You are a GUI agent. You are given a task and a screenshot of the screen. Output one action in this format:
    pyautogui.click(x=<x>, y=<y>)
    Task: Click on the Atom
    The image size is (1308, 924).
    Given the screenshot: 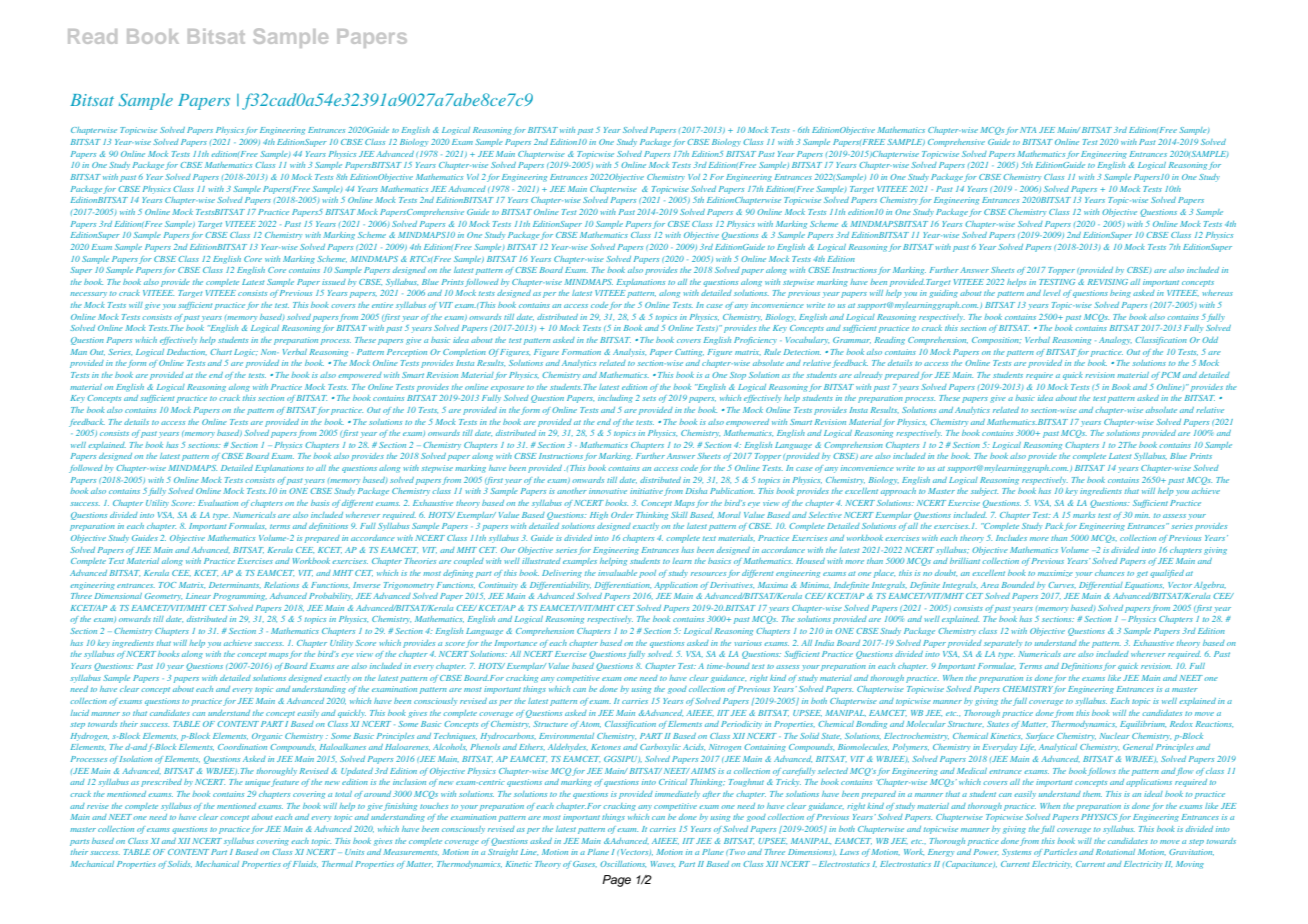 What is the action you would take?
    pyautogui.click(x=590, y=724)
